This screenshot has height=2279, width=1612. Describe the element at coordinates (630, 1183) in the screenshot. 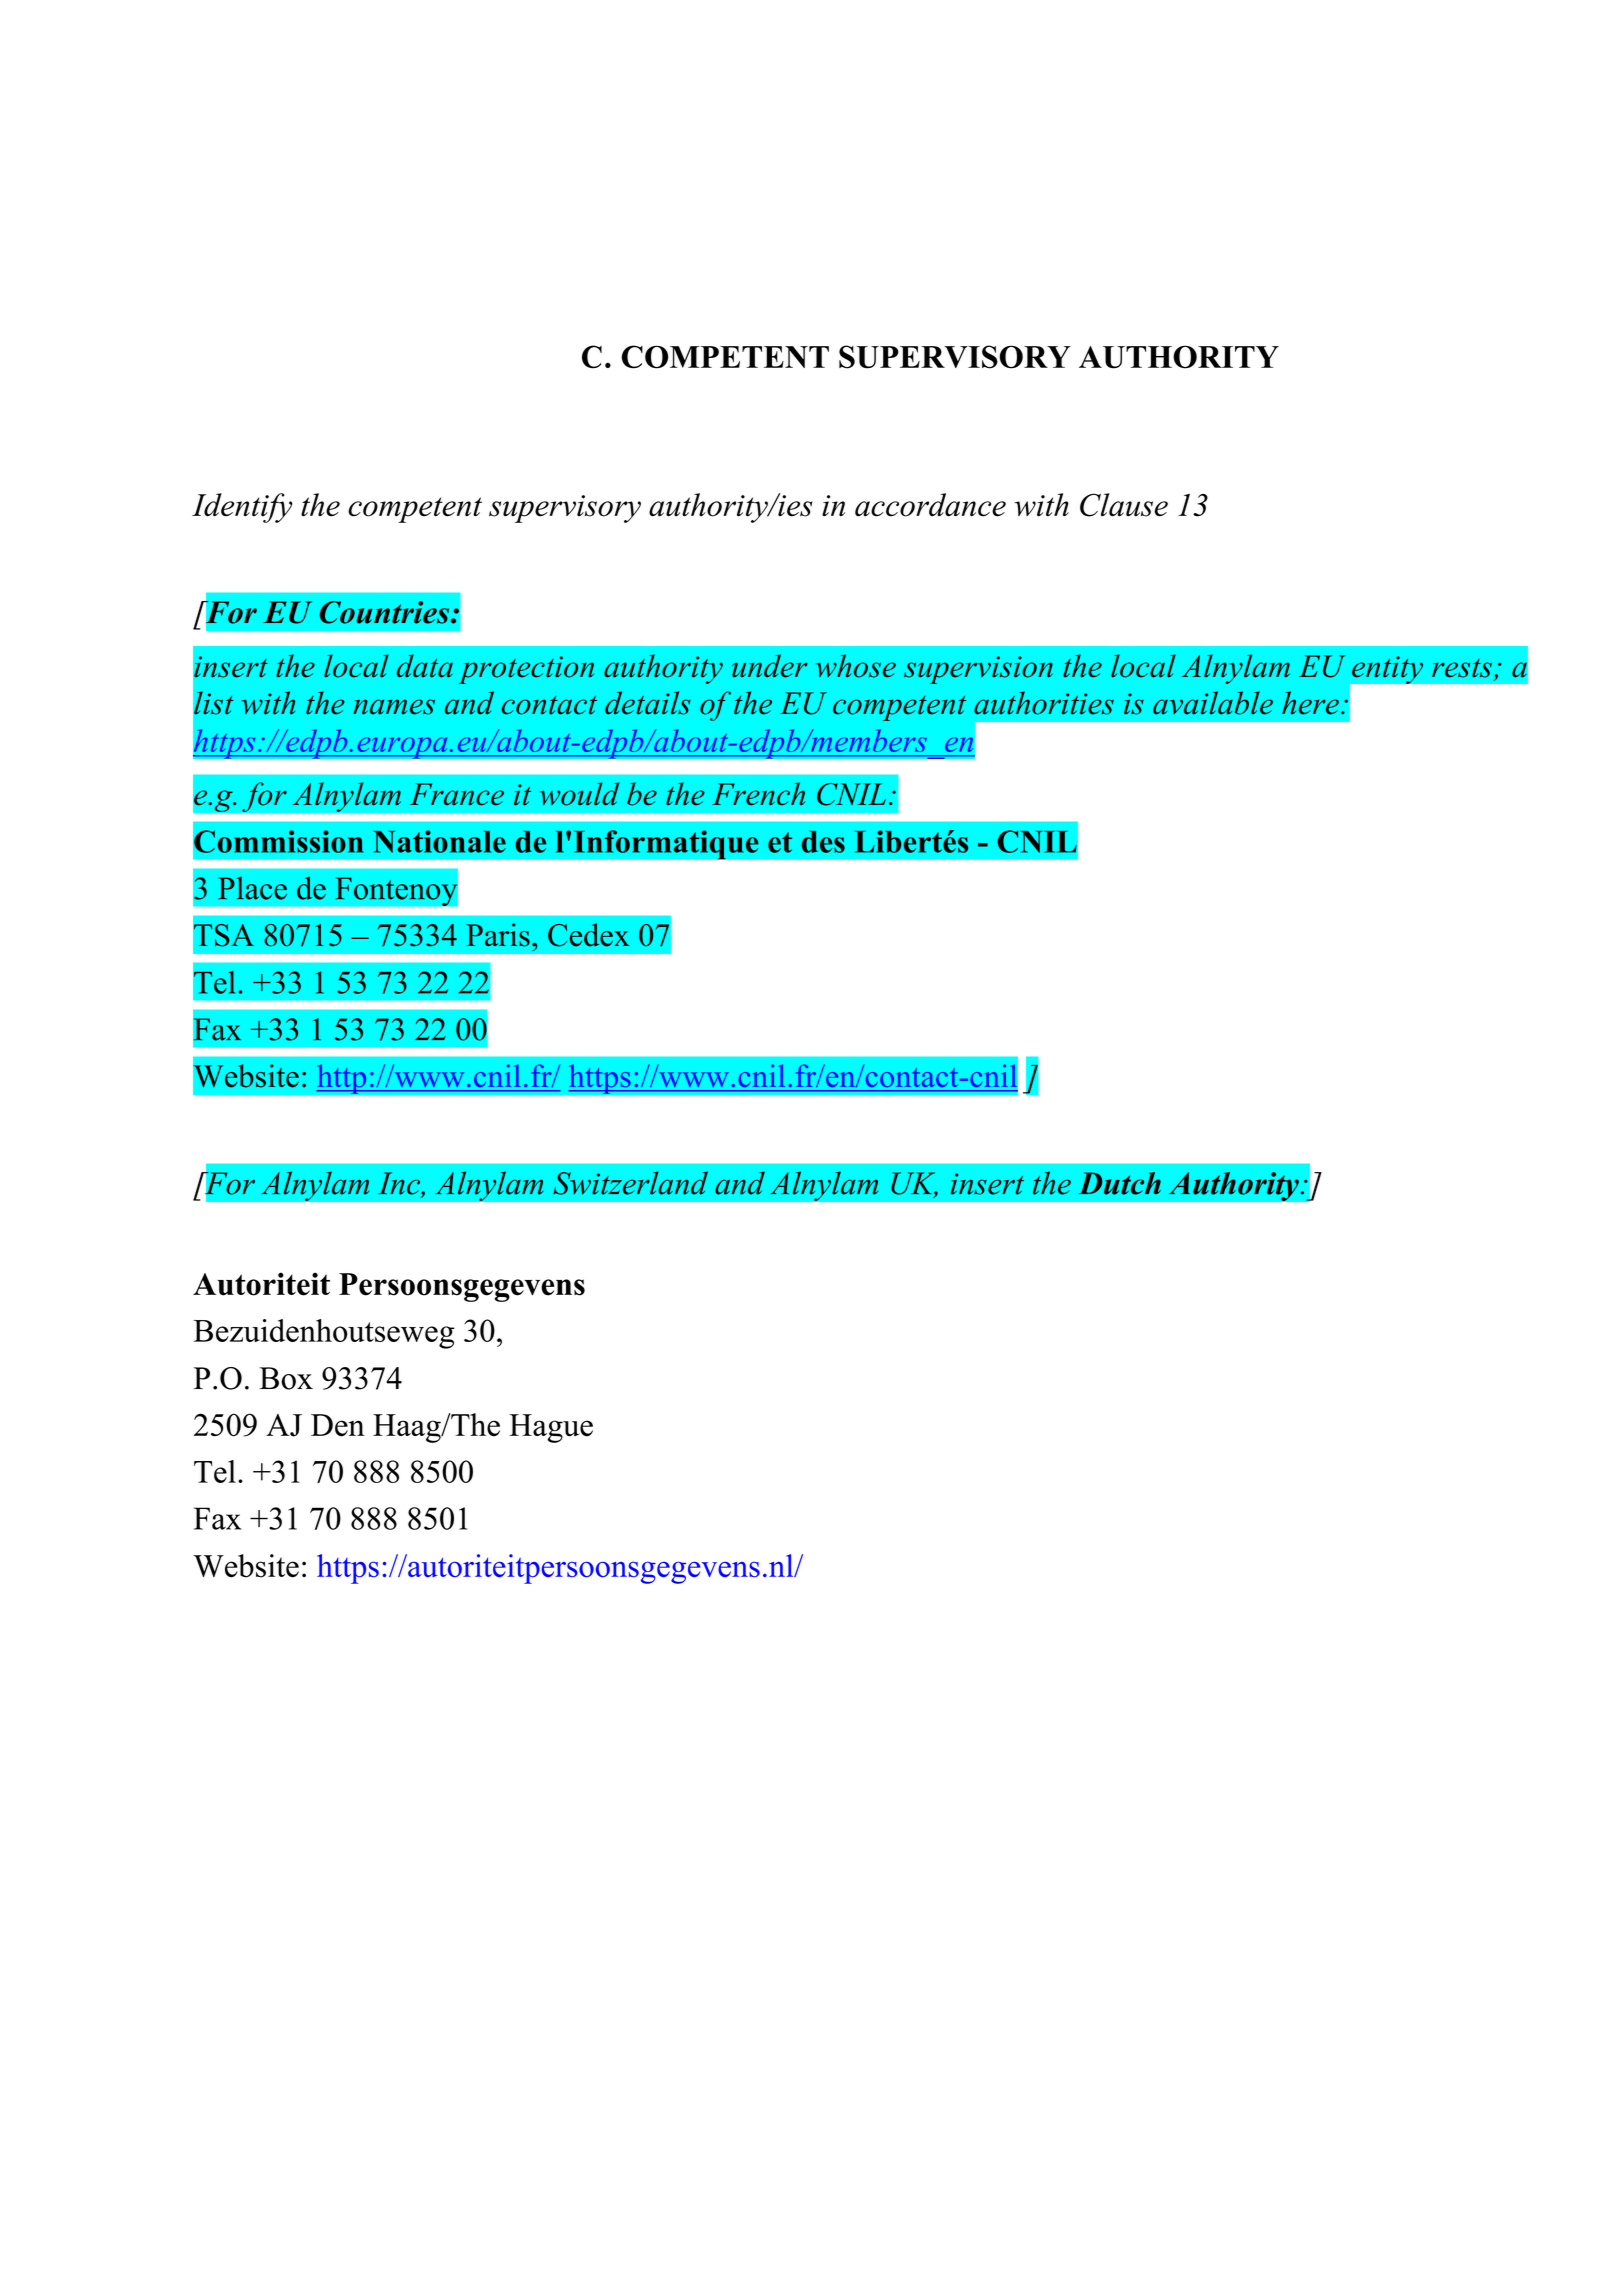

I see `Switzerland` at that location.
